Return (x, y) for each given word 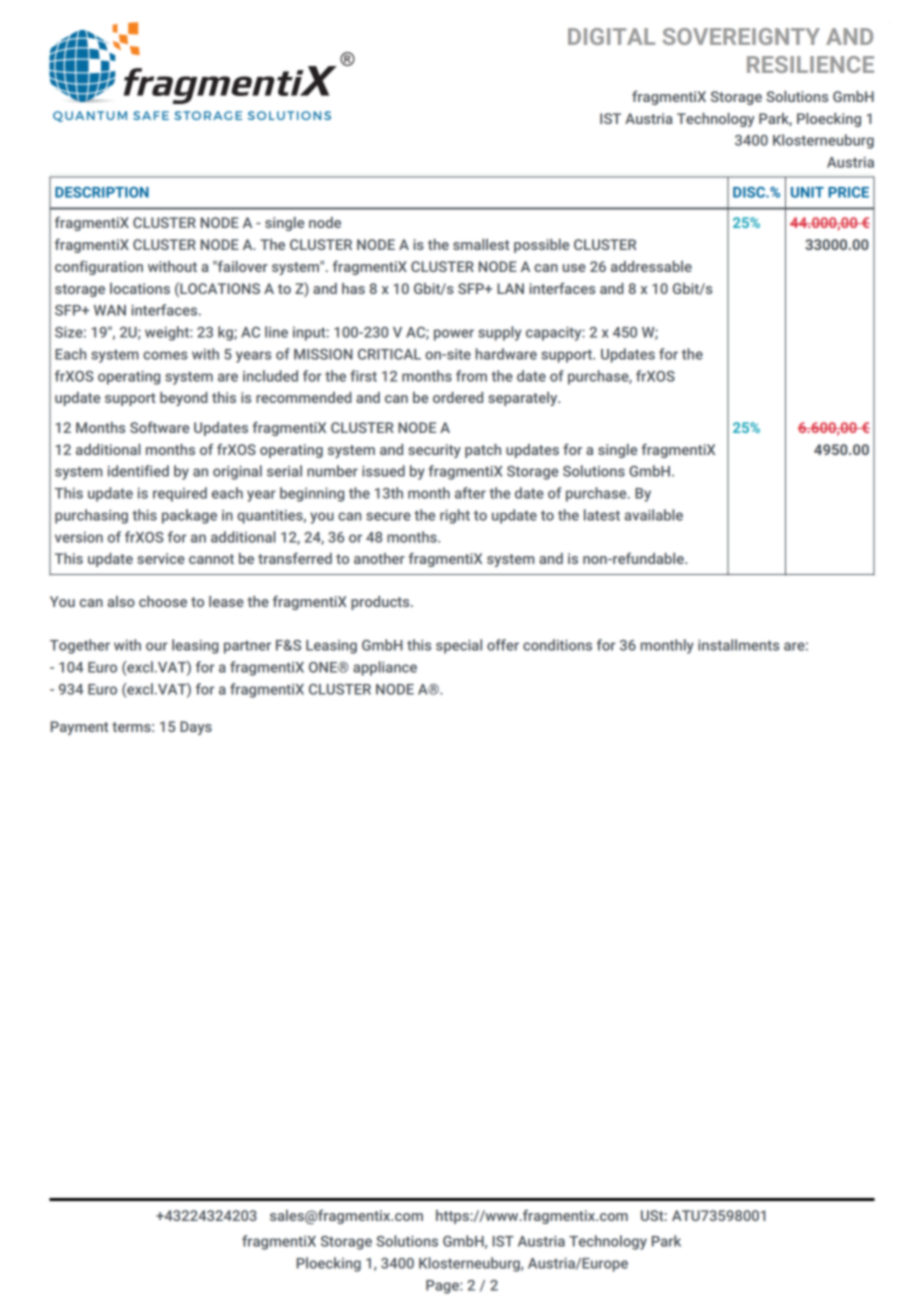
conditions (557, 645)
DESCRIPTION (102, 192)
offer (503, 645)
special (459, 646)
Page (443, 1287)
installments (738, 645)
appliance (385, 668)
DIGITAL (611, 36)
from (471, 376)
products (381, 603)
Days (196, 728)
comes (165, 355)
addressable (651, 266)
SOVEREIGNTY (741, 36)
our (157, 646)
